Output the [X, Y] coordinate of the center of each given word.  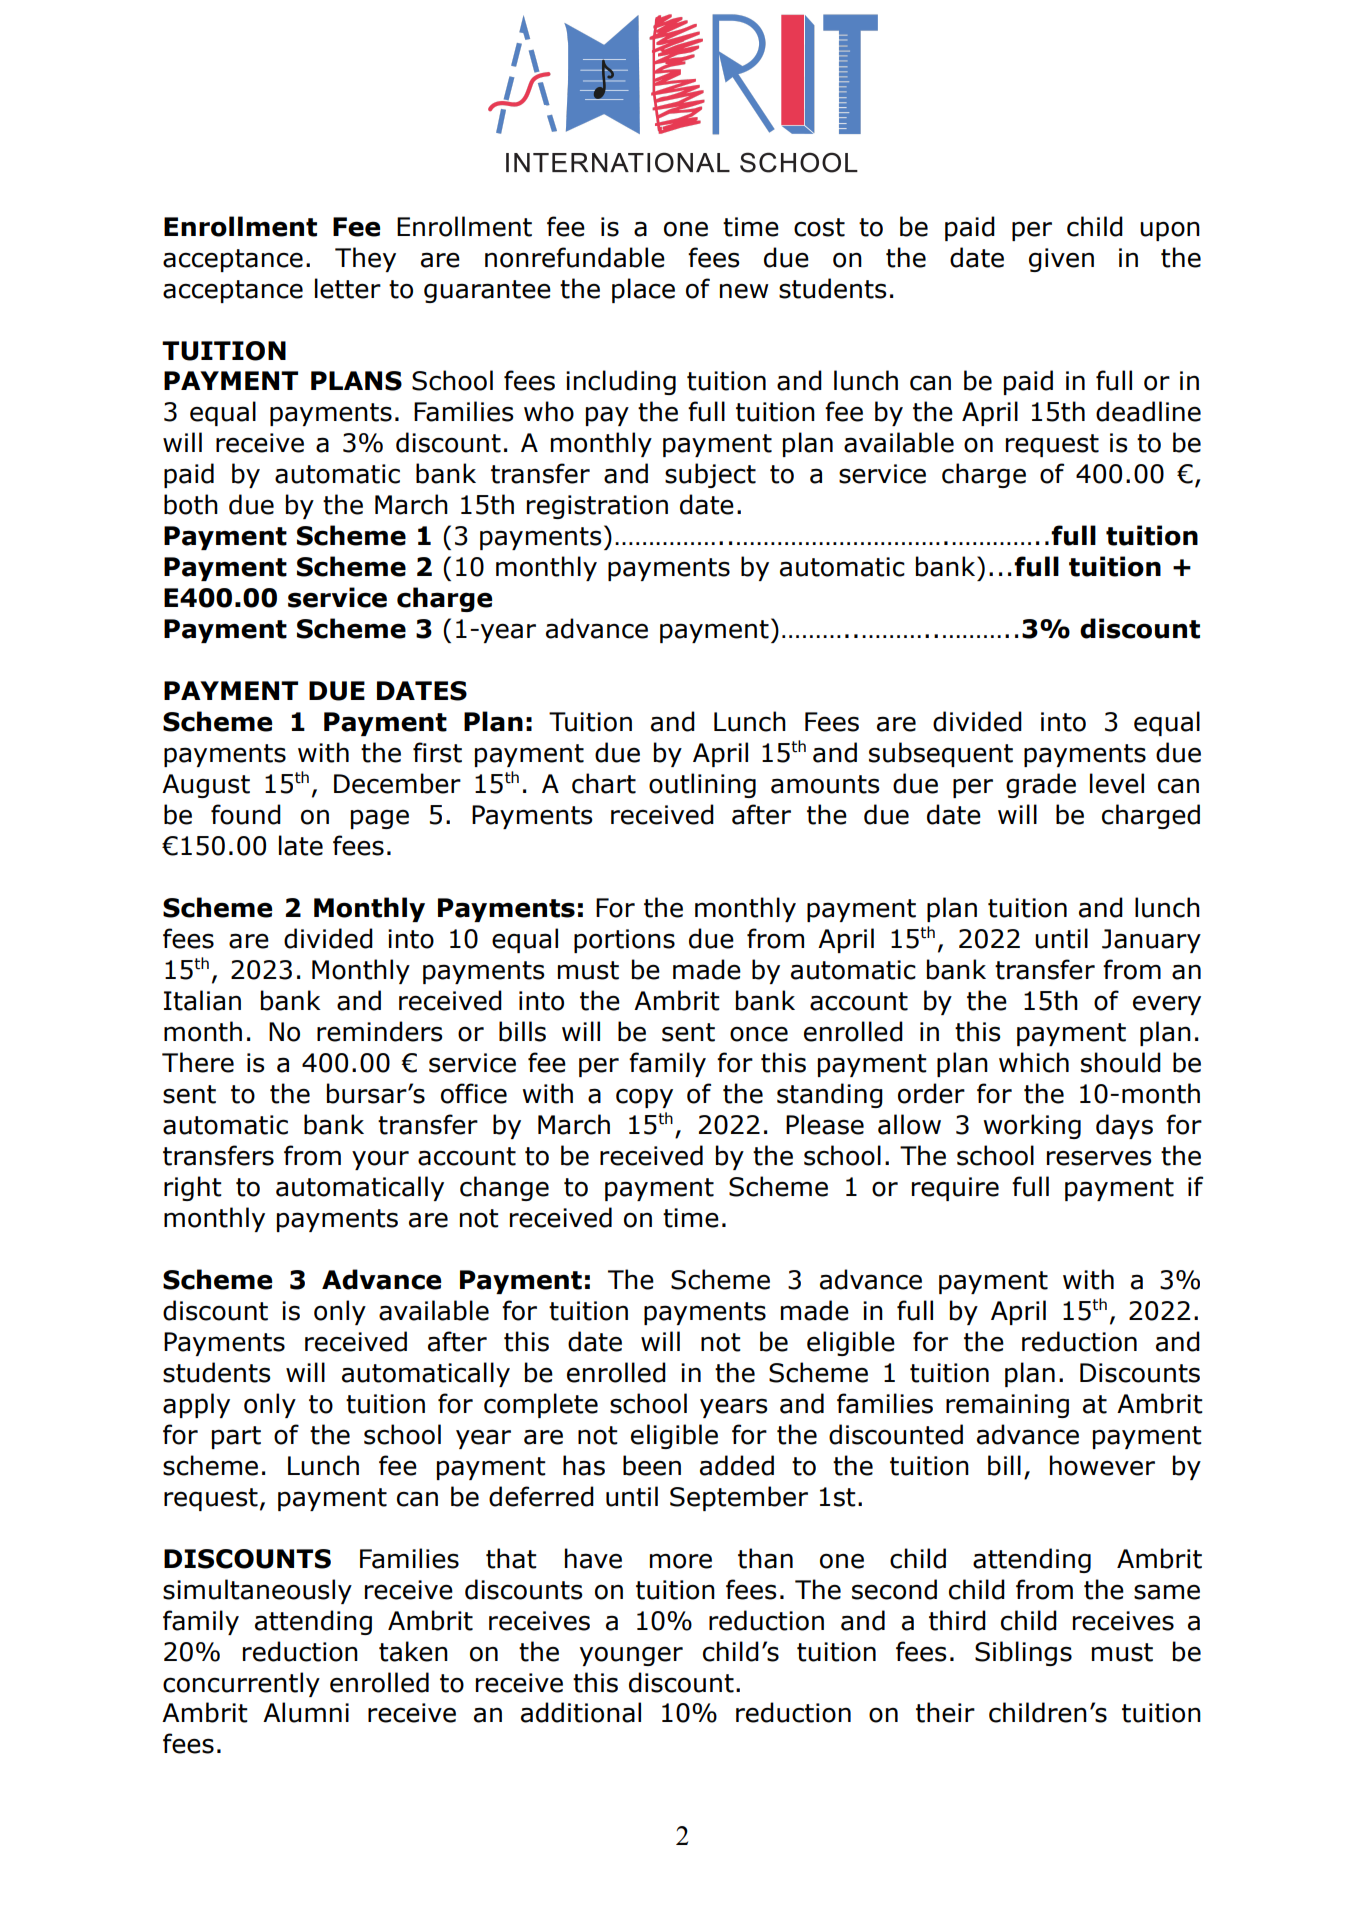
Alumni [306, 1712]
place [643, 290]
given [1061, 260]
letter [348, 288]
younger [631, 1656]
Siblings [1023, 1653]
